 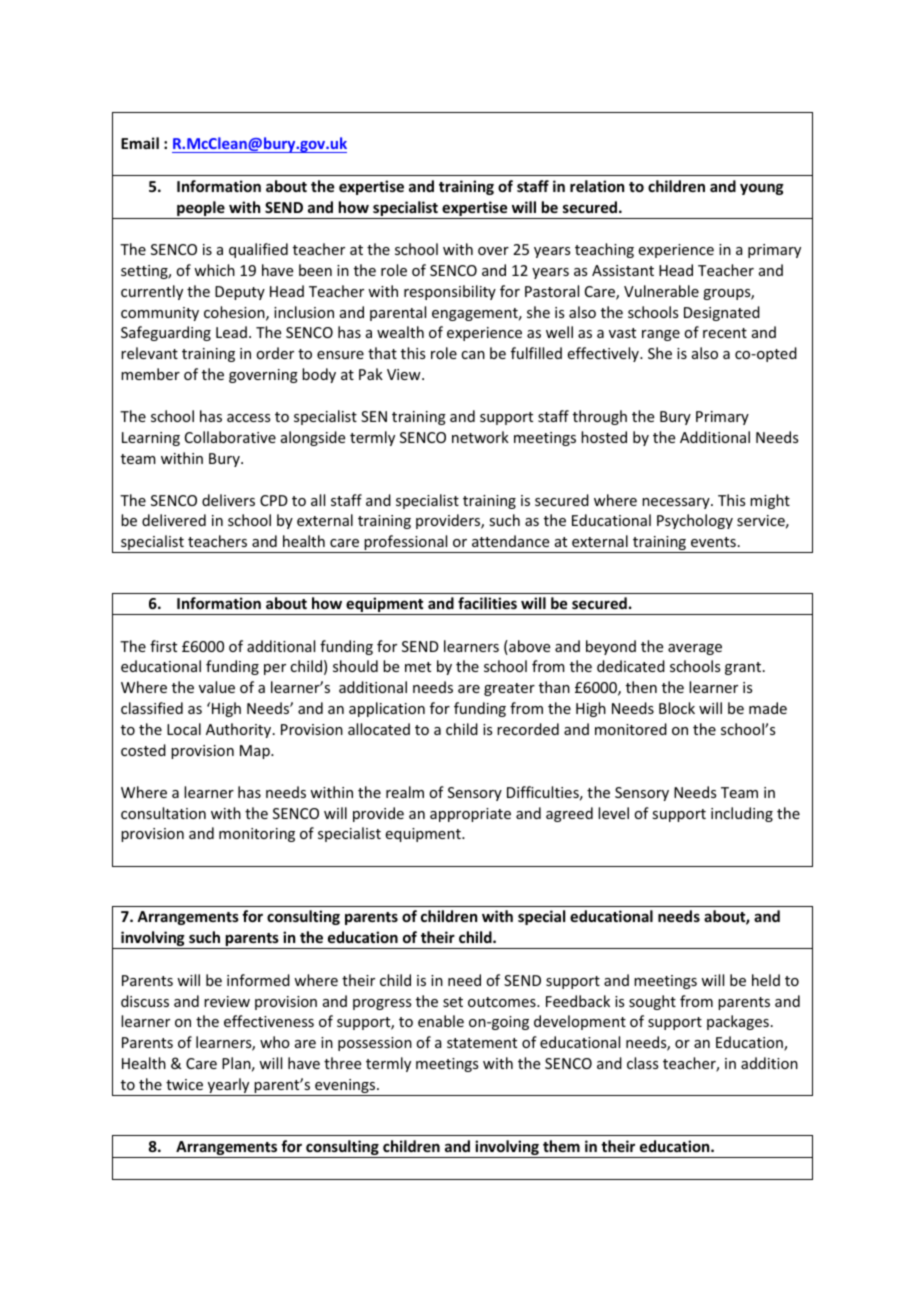 I want to click on delivers, so click(x=228, y=500).
